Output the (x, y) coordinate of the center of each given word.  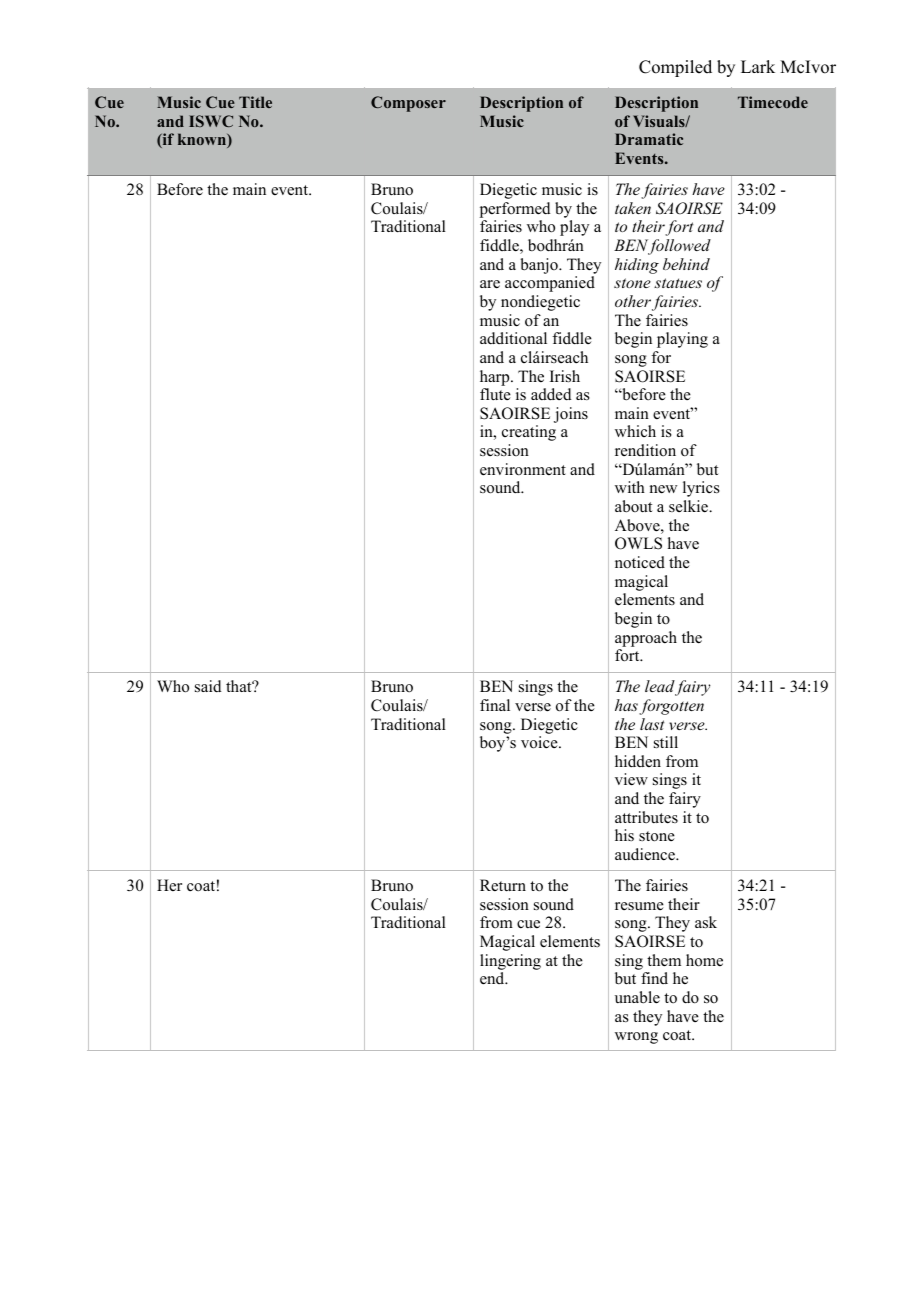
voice (540, 742)
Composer (408, 104)
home (704, 960)
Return (503, 885)
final (495, 705)
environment (523, 469)
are (490, 284)
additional (513, 338)
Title (255, 102)
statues (678, 283)
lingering (510, 962)
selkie (690, 506)
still (666, 742)
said (208, 686)
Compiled (675, 68)
